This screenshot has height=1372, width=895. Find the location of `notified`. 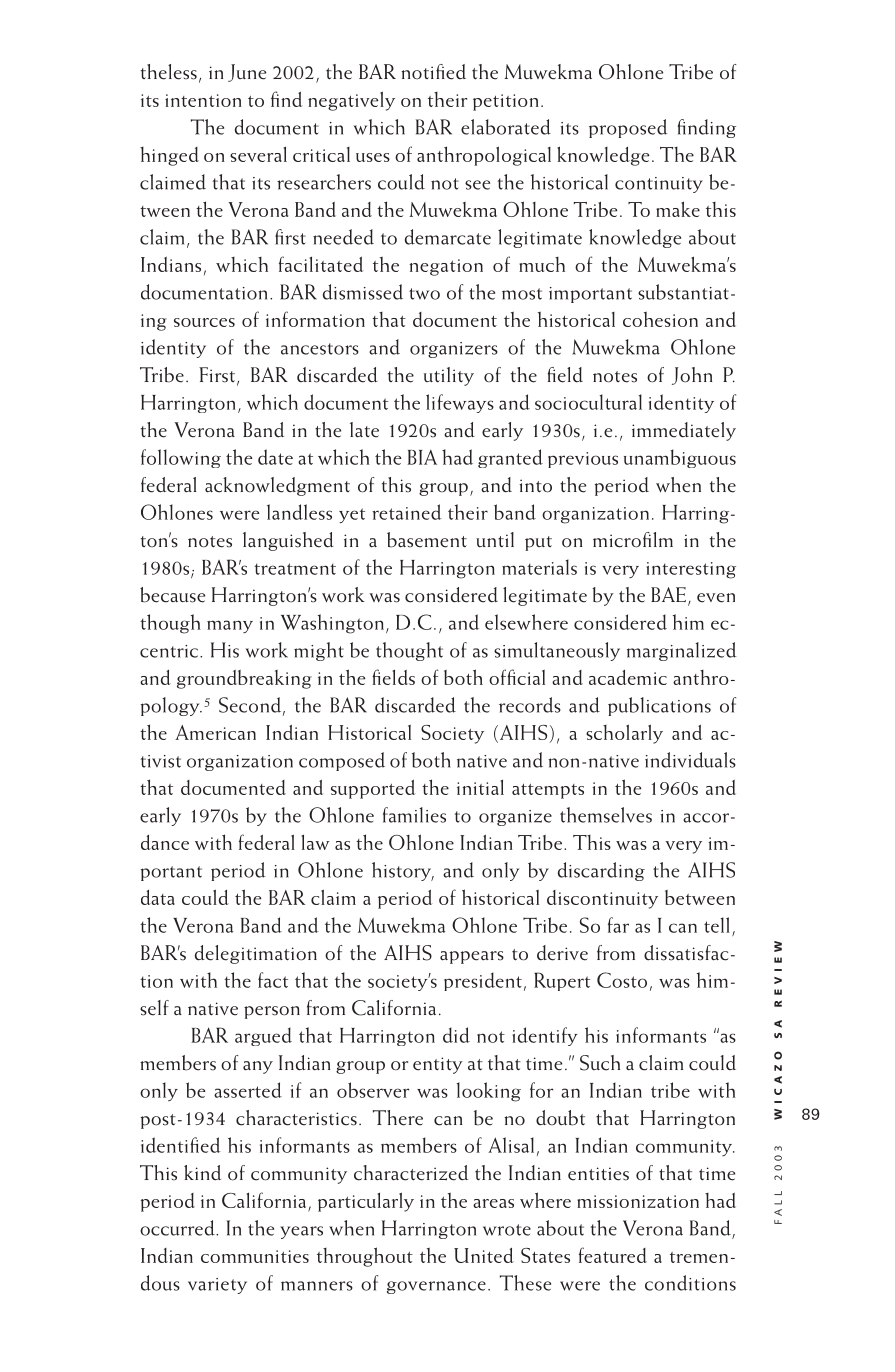

notified is located at coordinates (433, 72).
